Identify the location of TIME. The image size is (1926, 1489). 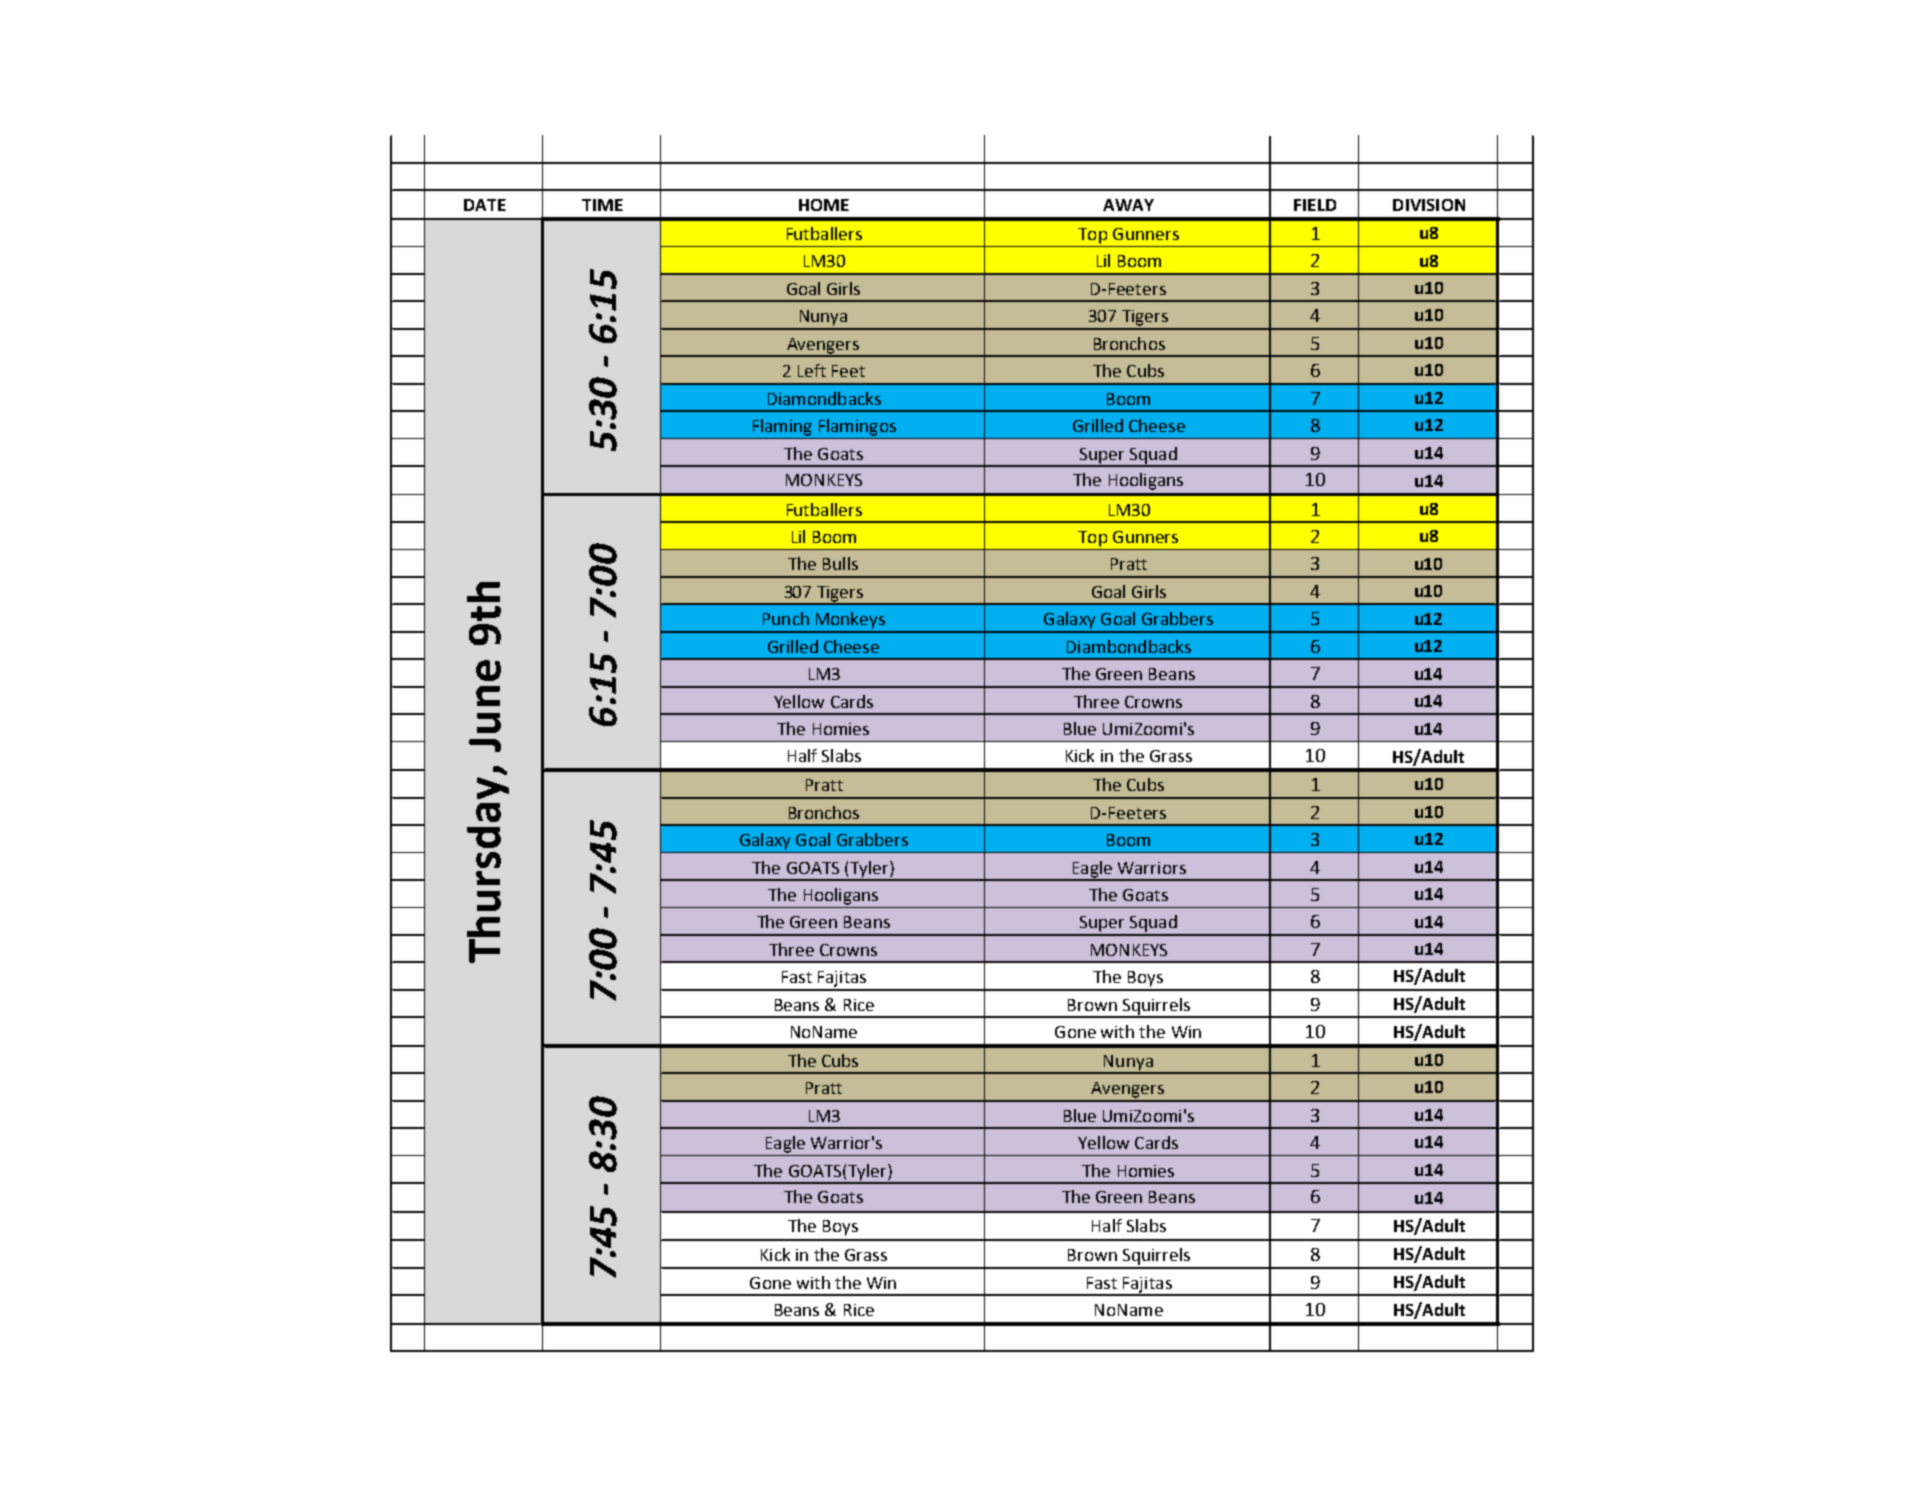
(602, 205).
